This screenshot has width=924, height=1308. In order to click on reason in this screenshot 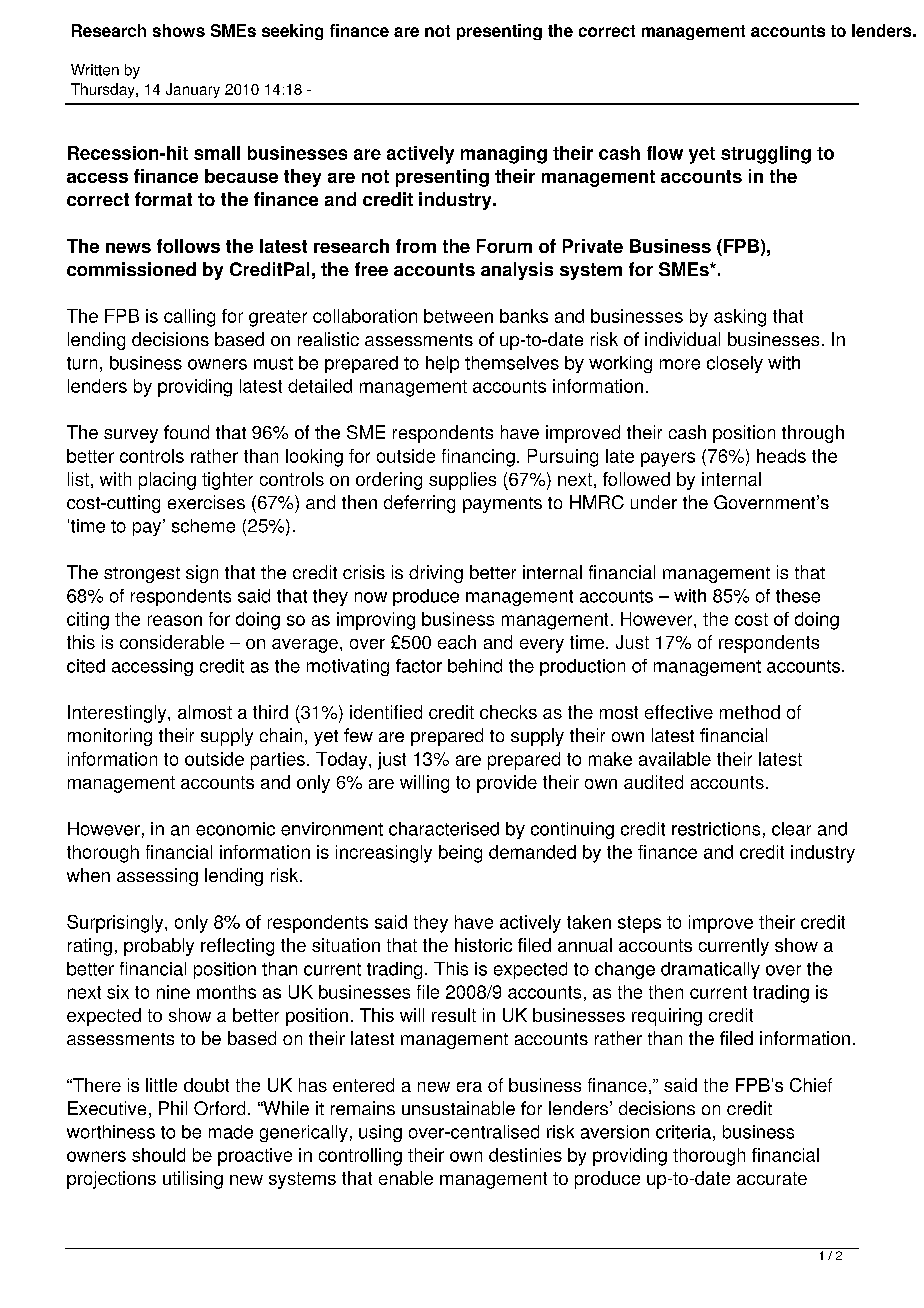, I will do `click(175, 620)`.
